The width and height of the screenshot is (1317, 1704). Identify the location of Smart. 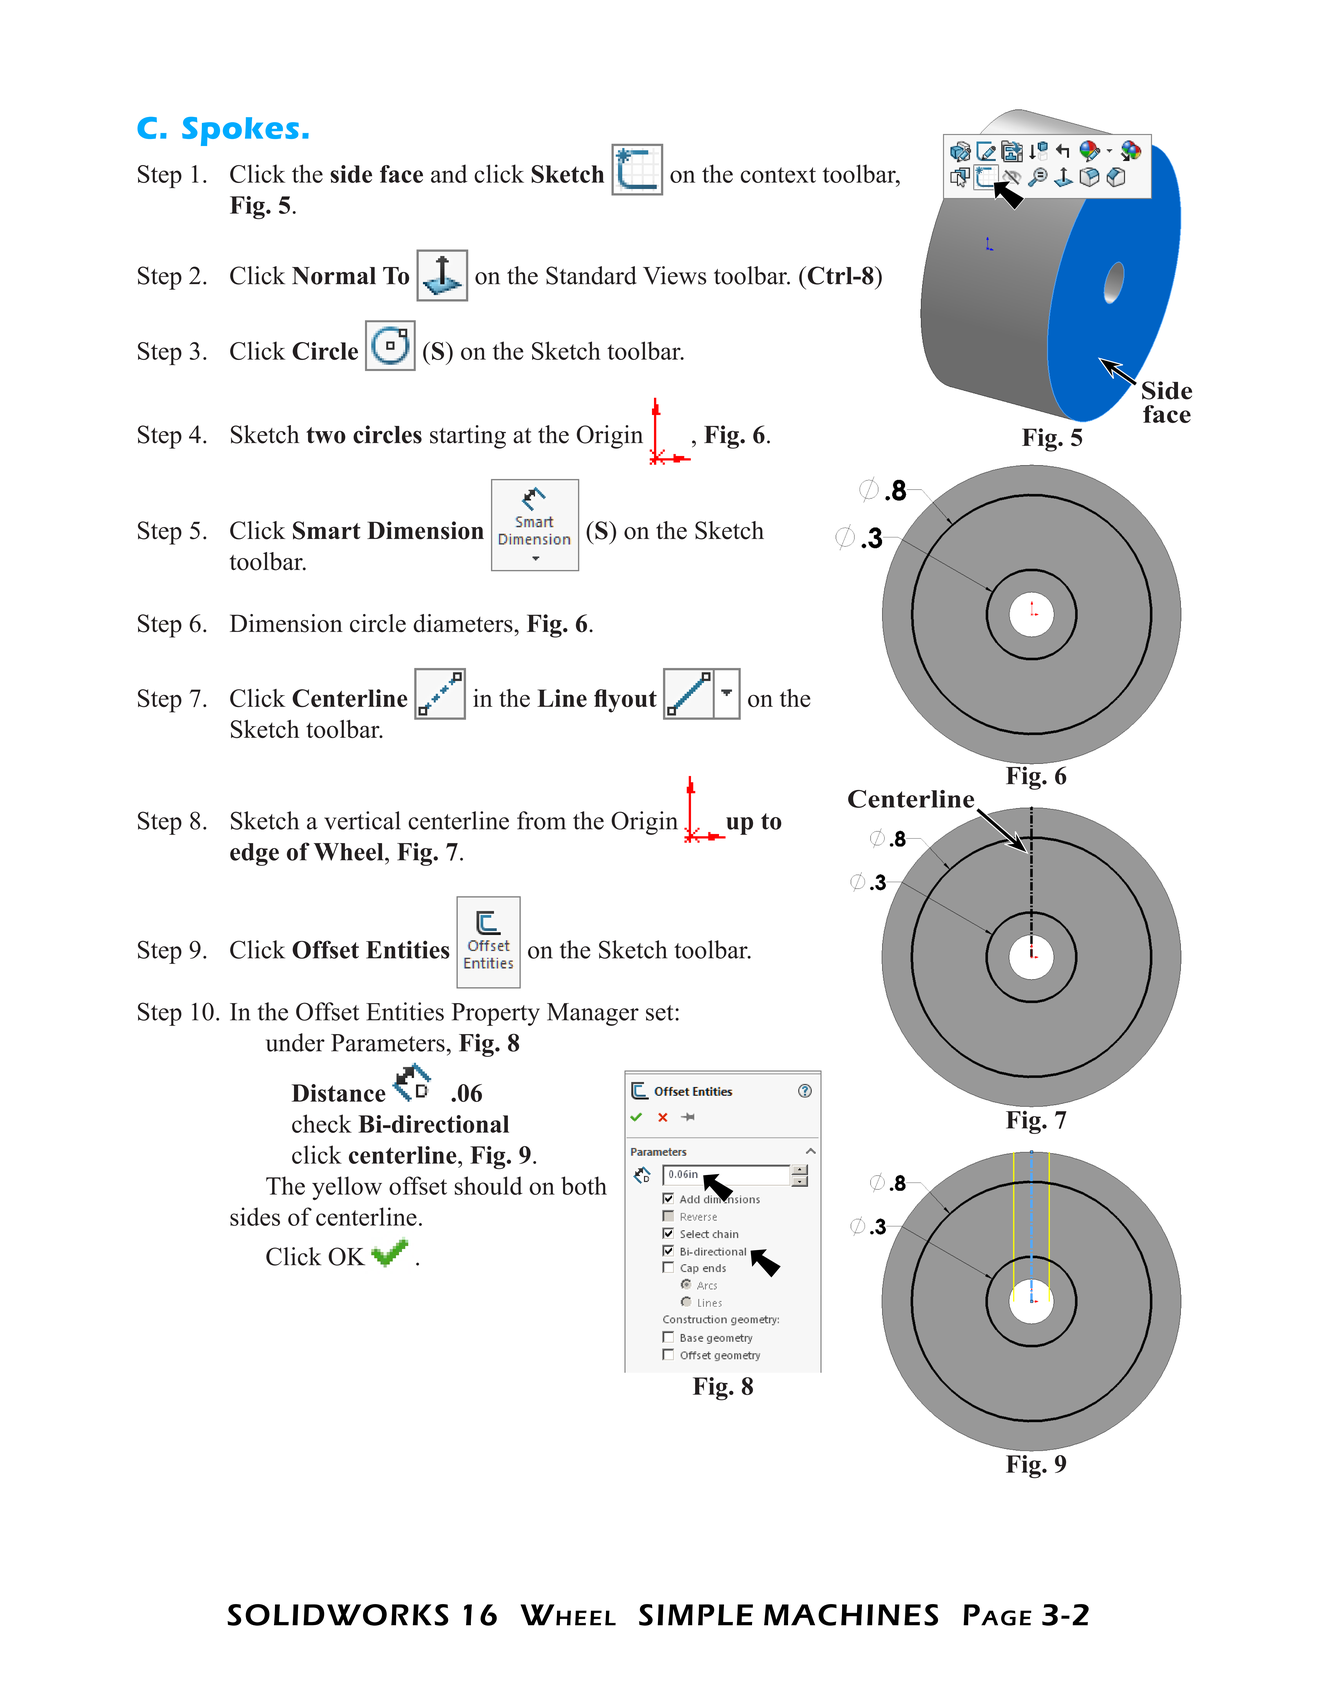
(327, 530).
